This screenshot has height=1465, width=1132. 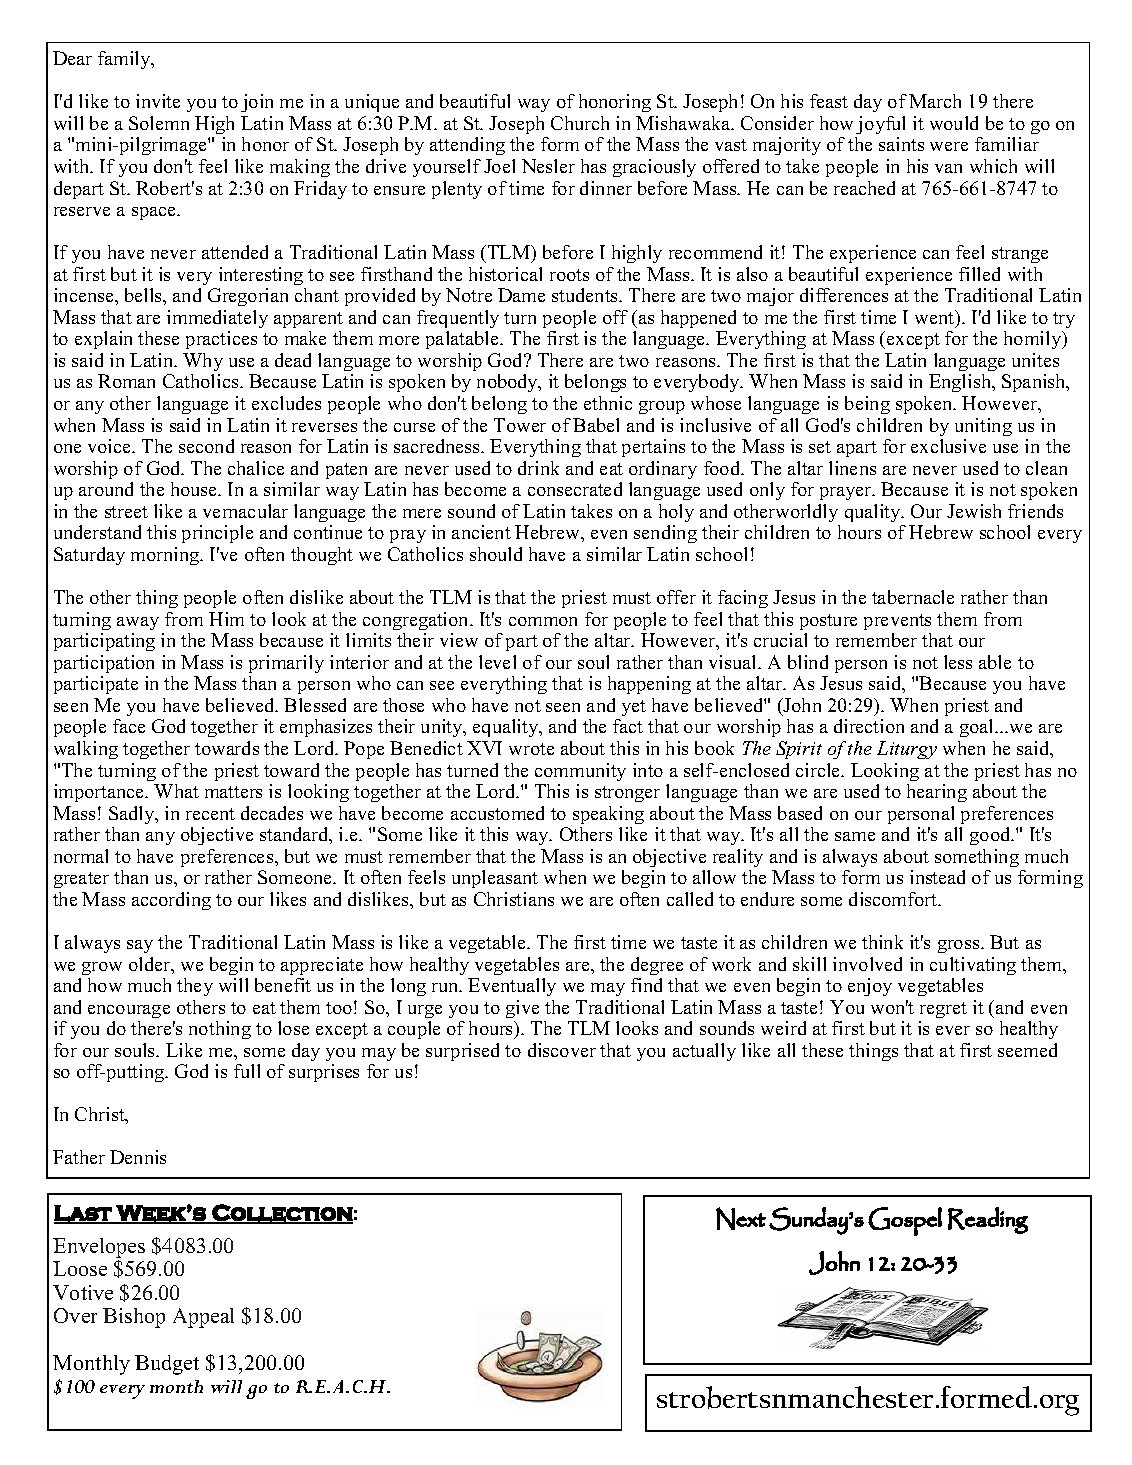 What do you see at coordinates (961, 383) in the screenshot?
I see `English` at bounding box center [961, 383].
